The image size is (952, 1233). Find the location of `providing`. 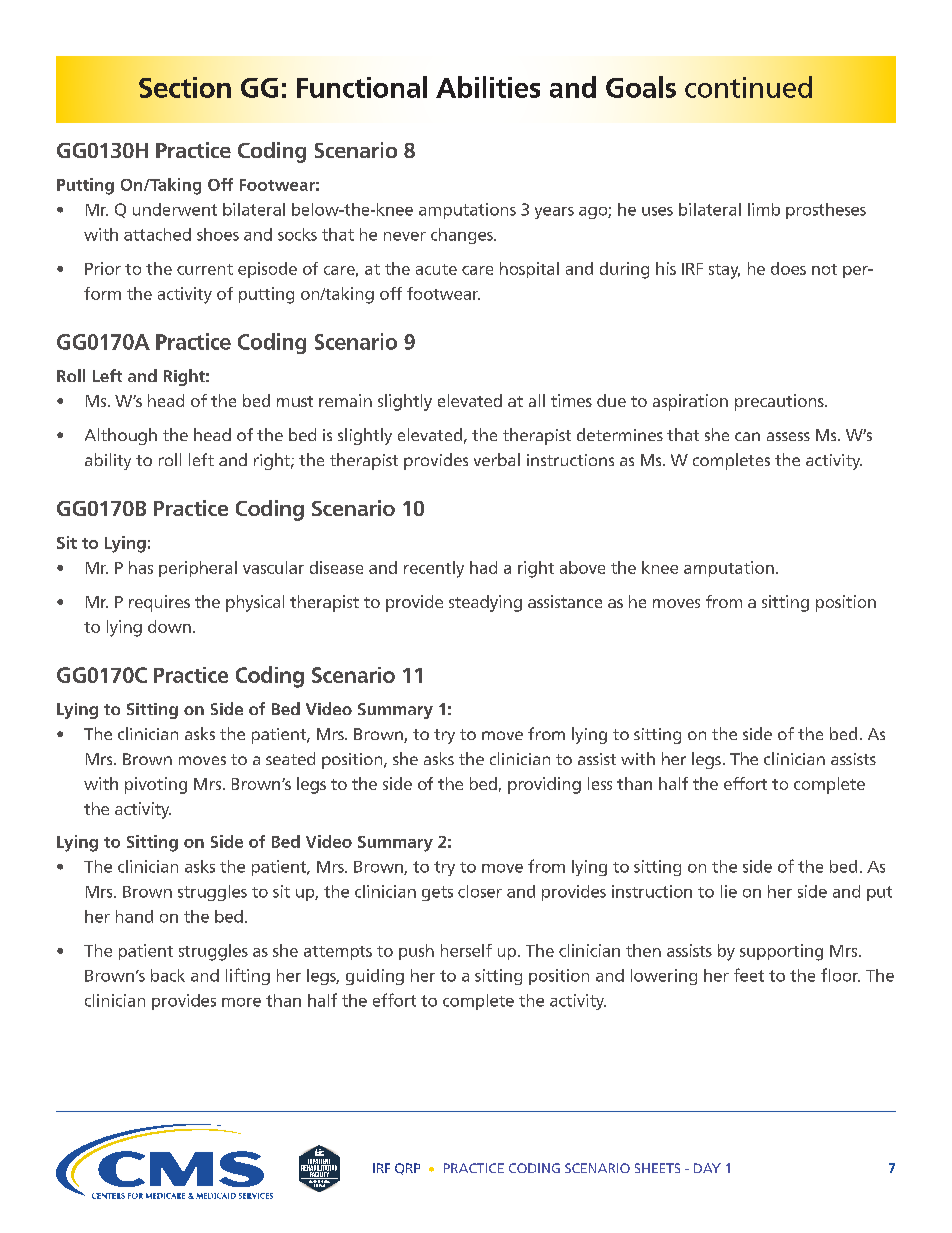

providing is located at coordinates (544, 785).
